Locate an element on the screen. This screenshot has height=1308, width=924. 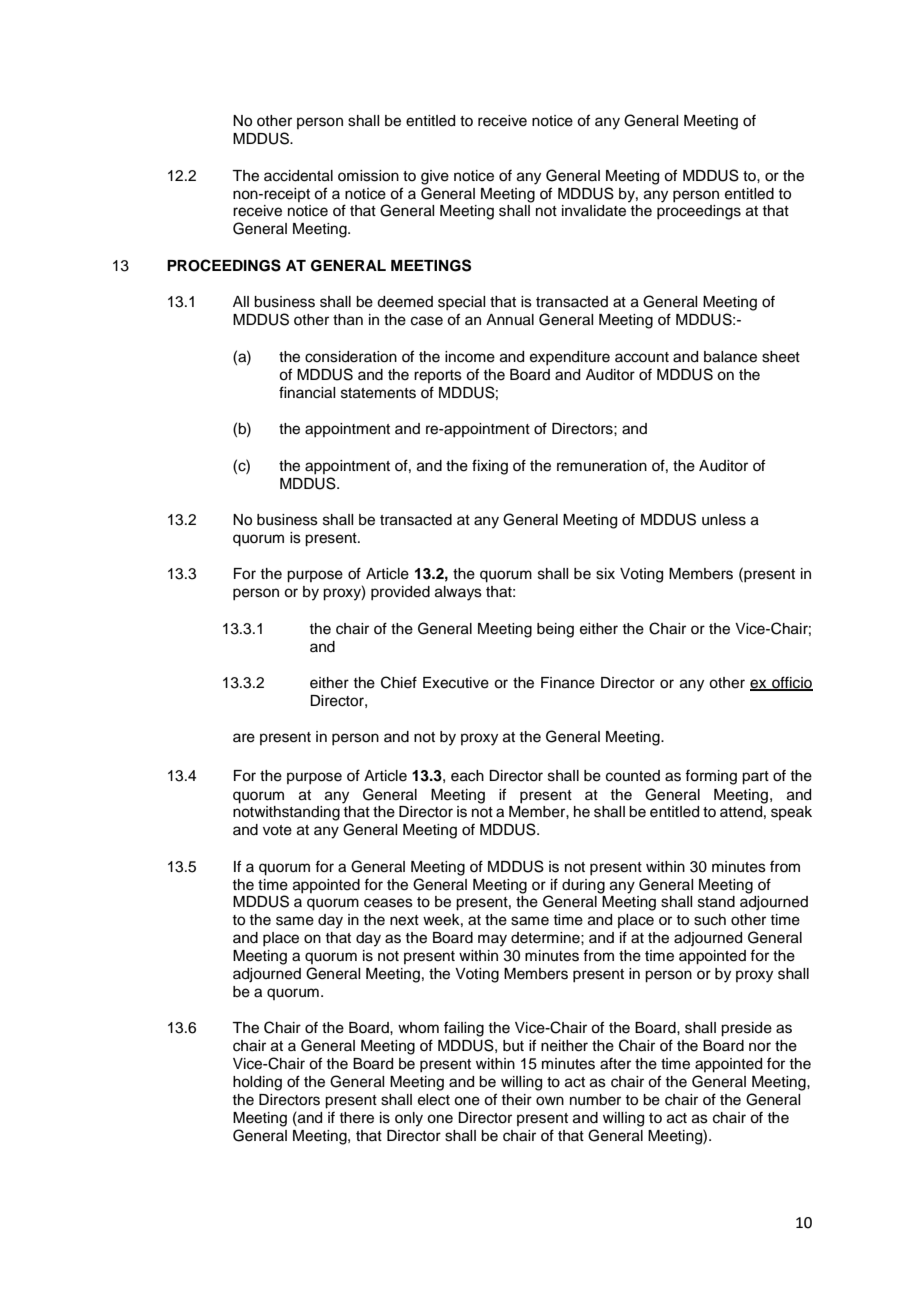
nor is located at coordinates (760, 1047).
